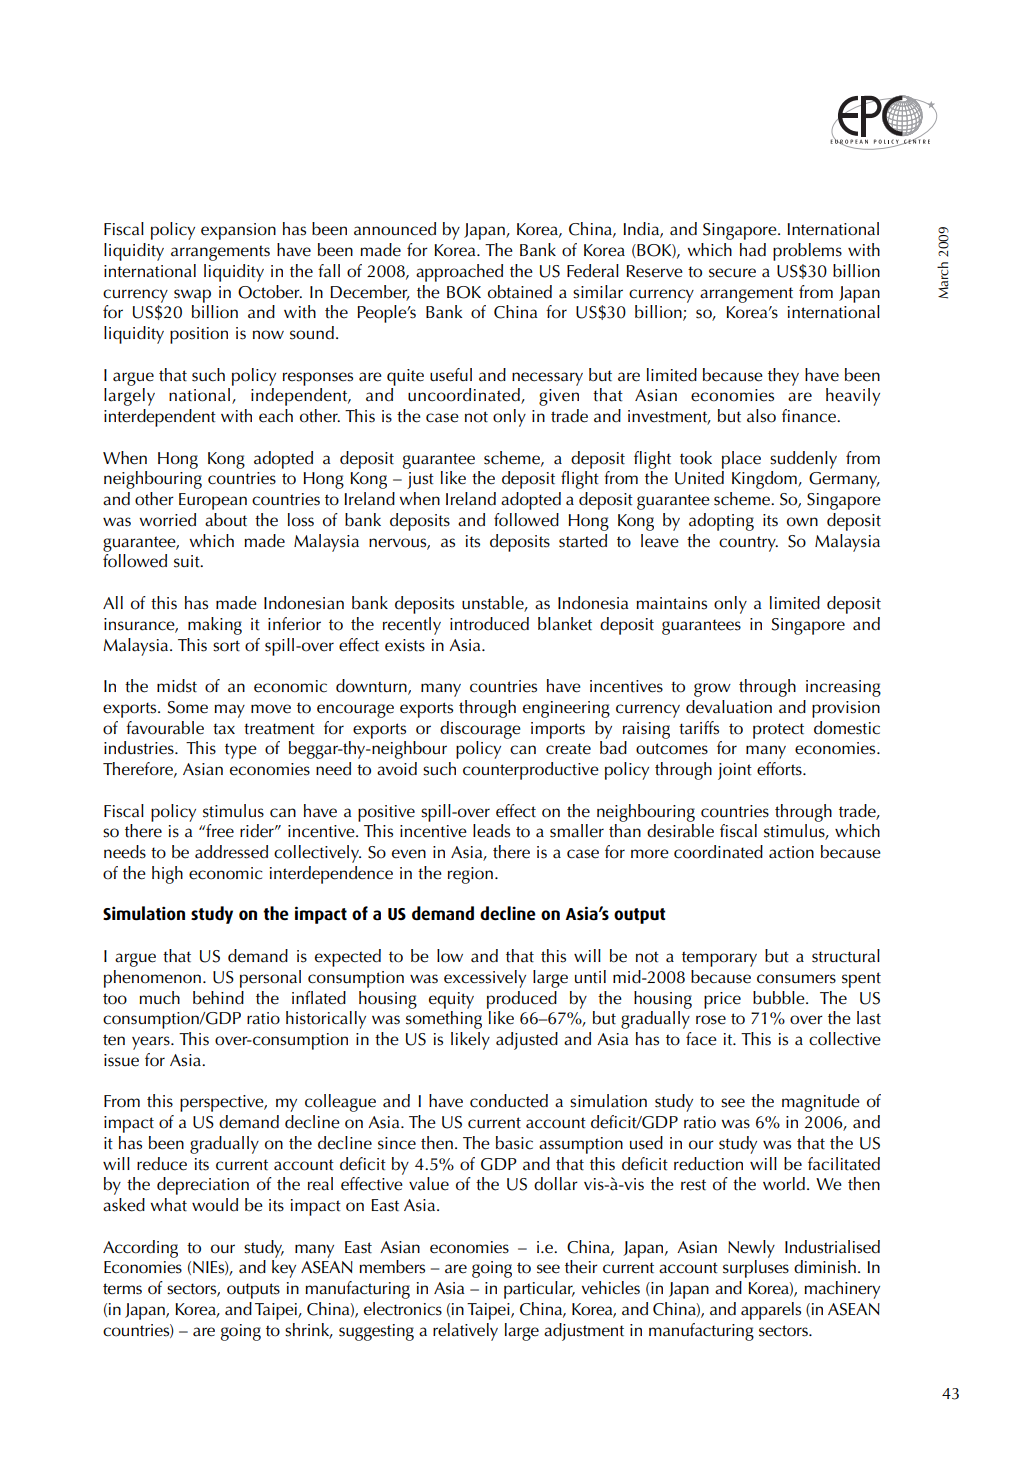 The height and width of the image is (1457, 1030). I want to click on had, so click(753, 250).
